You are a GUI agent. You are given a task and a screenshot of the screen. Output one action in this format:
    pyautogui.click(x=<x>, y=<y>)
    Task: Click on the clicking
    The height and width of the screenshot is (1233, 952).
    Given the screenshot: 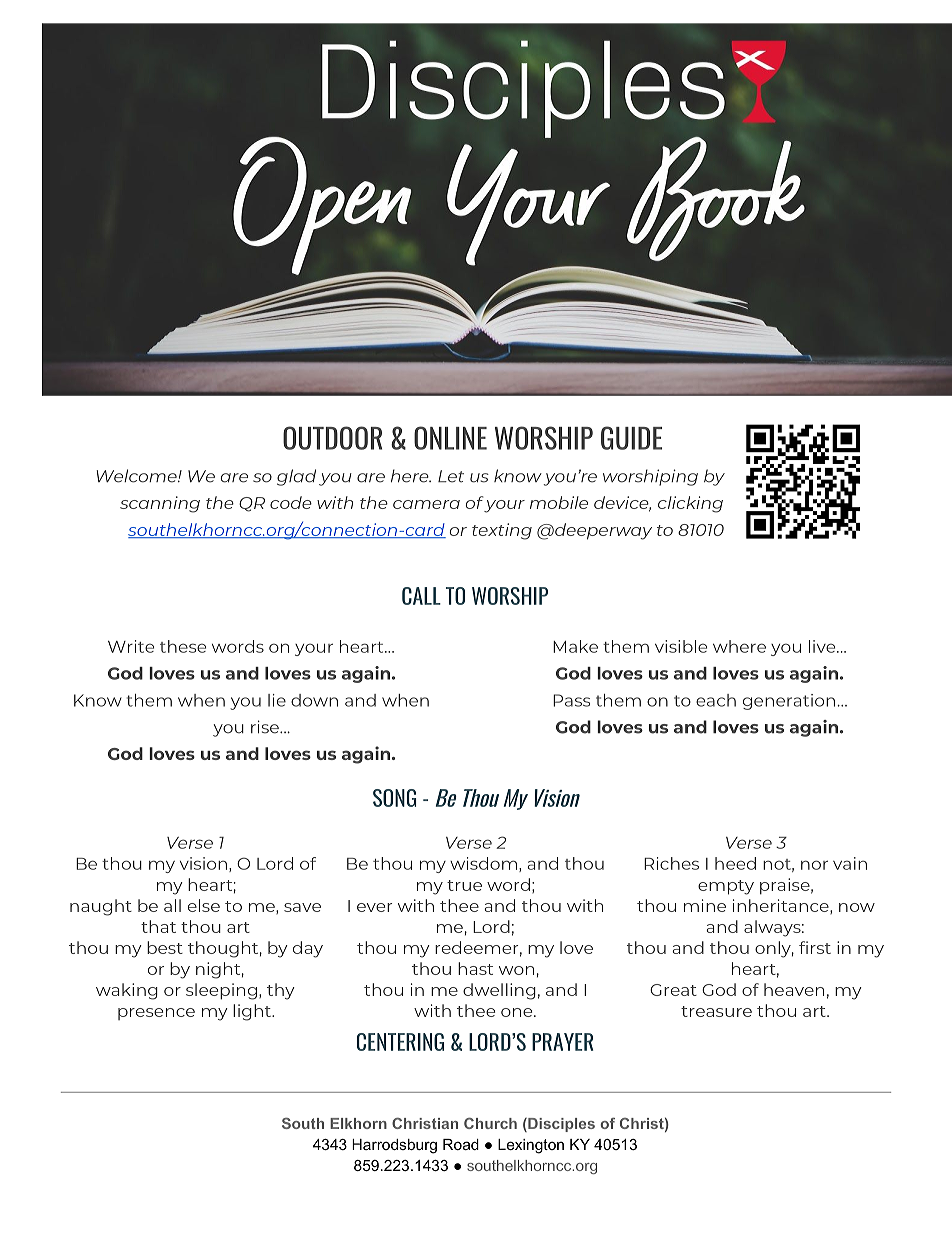 What is the action you would take?
    pyautogui.click(x=690, y=504)
